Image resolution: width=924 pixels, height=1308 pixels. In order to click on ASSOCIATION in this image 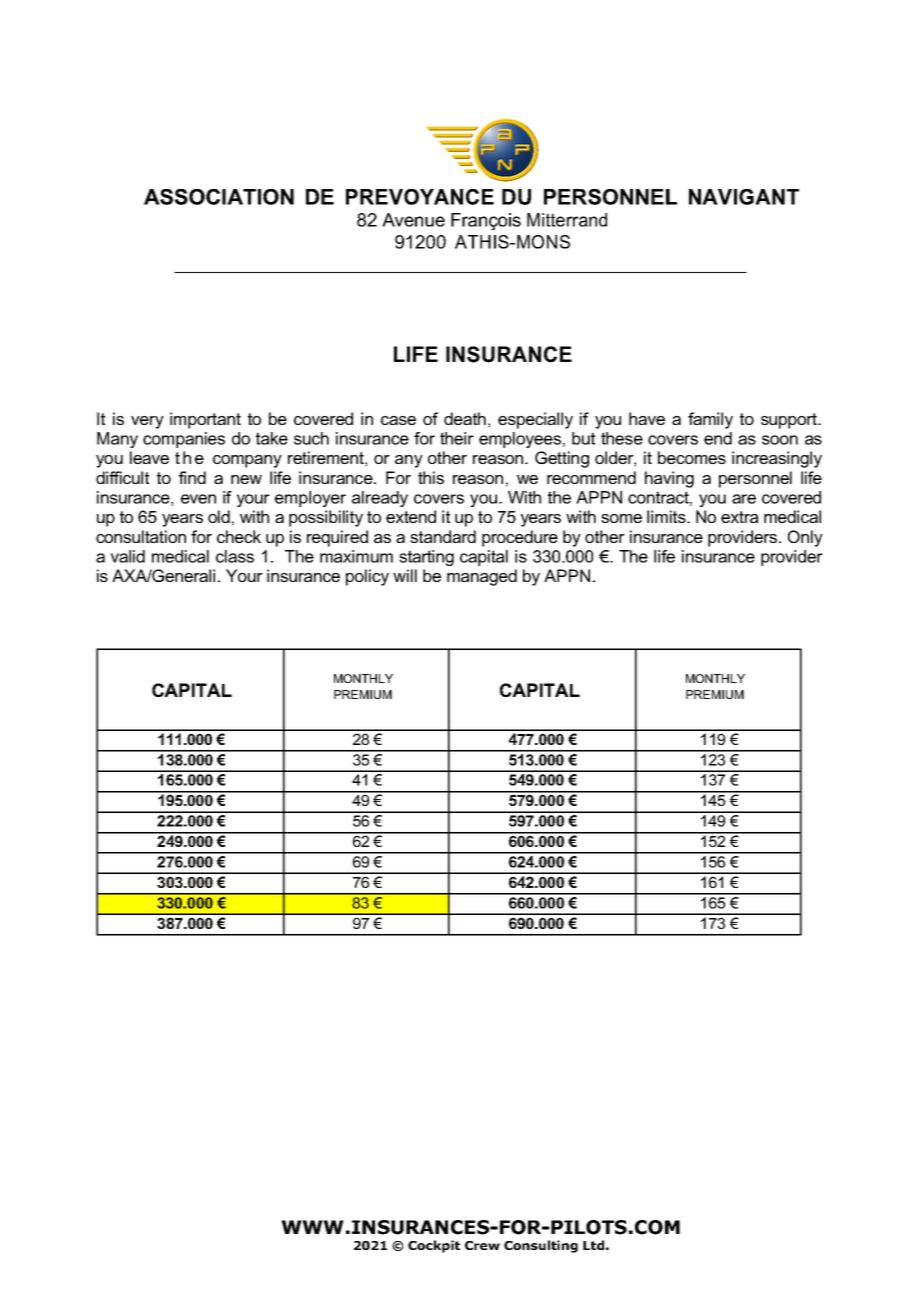, I will do `click(219, 197)`.
